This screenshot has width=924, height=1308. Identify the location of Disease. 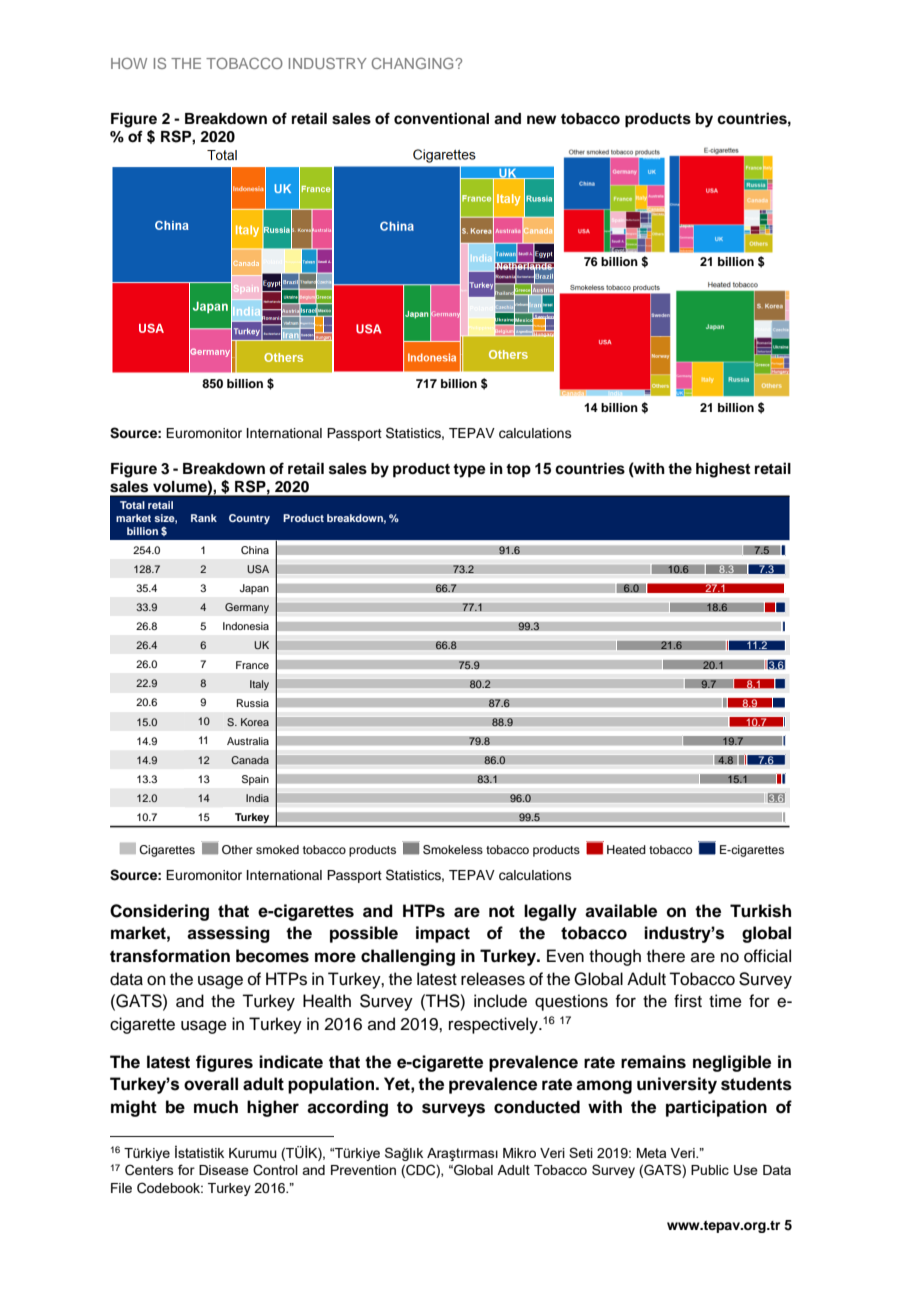
(224, 1170).
